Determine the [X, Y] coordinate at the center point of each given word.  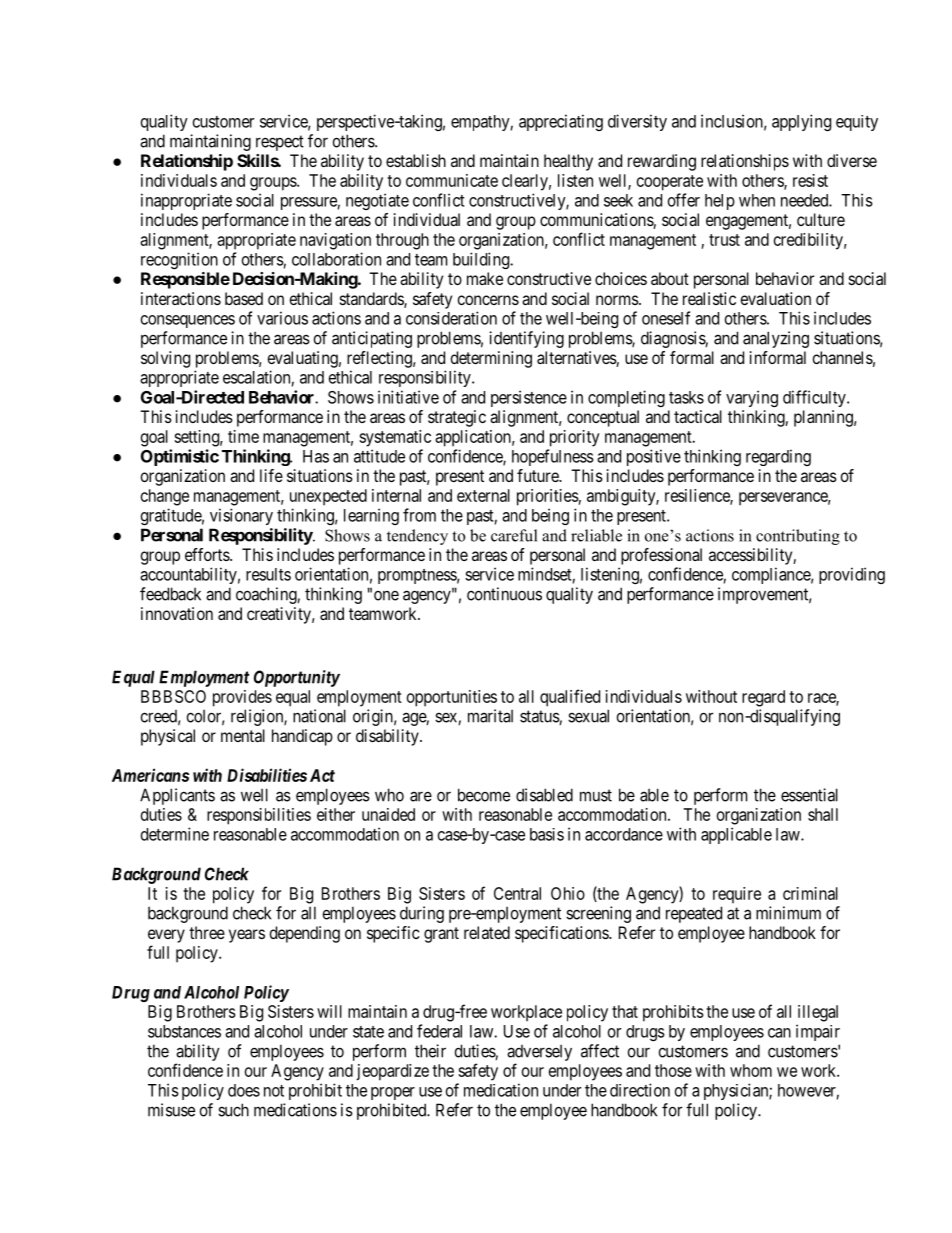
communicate [452, 180]
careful [514, 535]
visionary [241, 516]
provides [242, 698]
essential [809, 795]
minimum [788, 913]
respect [280, 143]
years [247, 936]
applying [801, 122]
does [244, 1090]
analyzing [776, 339]
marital [490, 716]
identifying [526, 339]
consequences [188, 321]
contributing [798, 537]
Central [517, 893]
